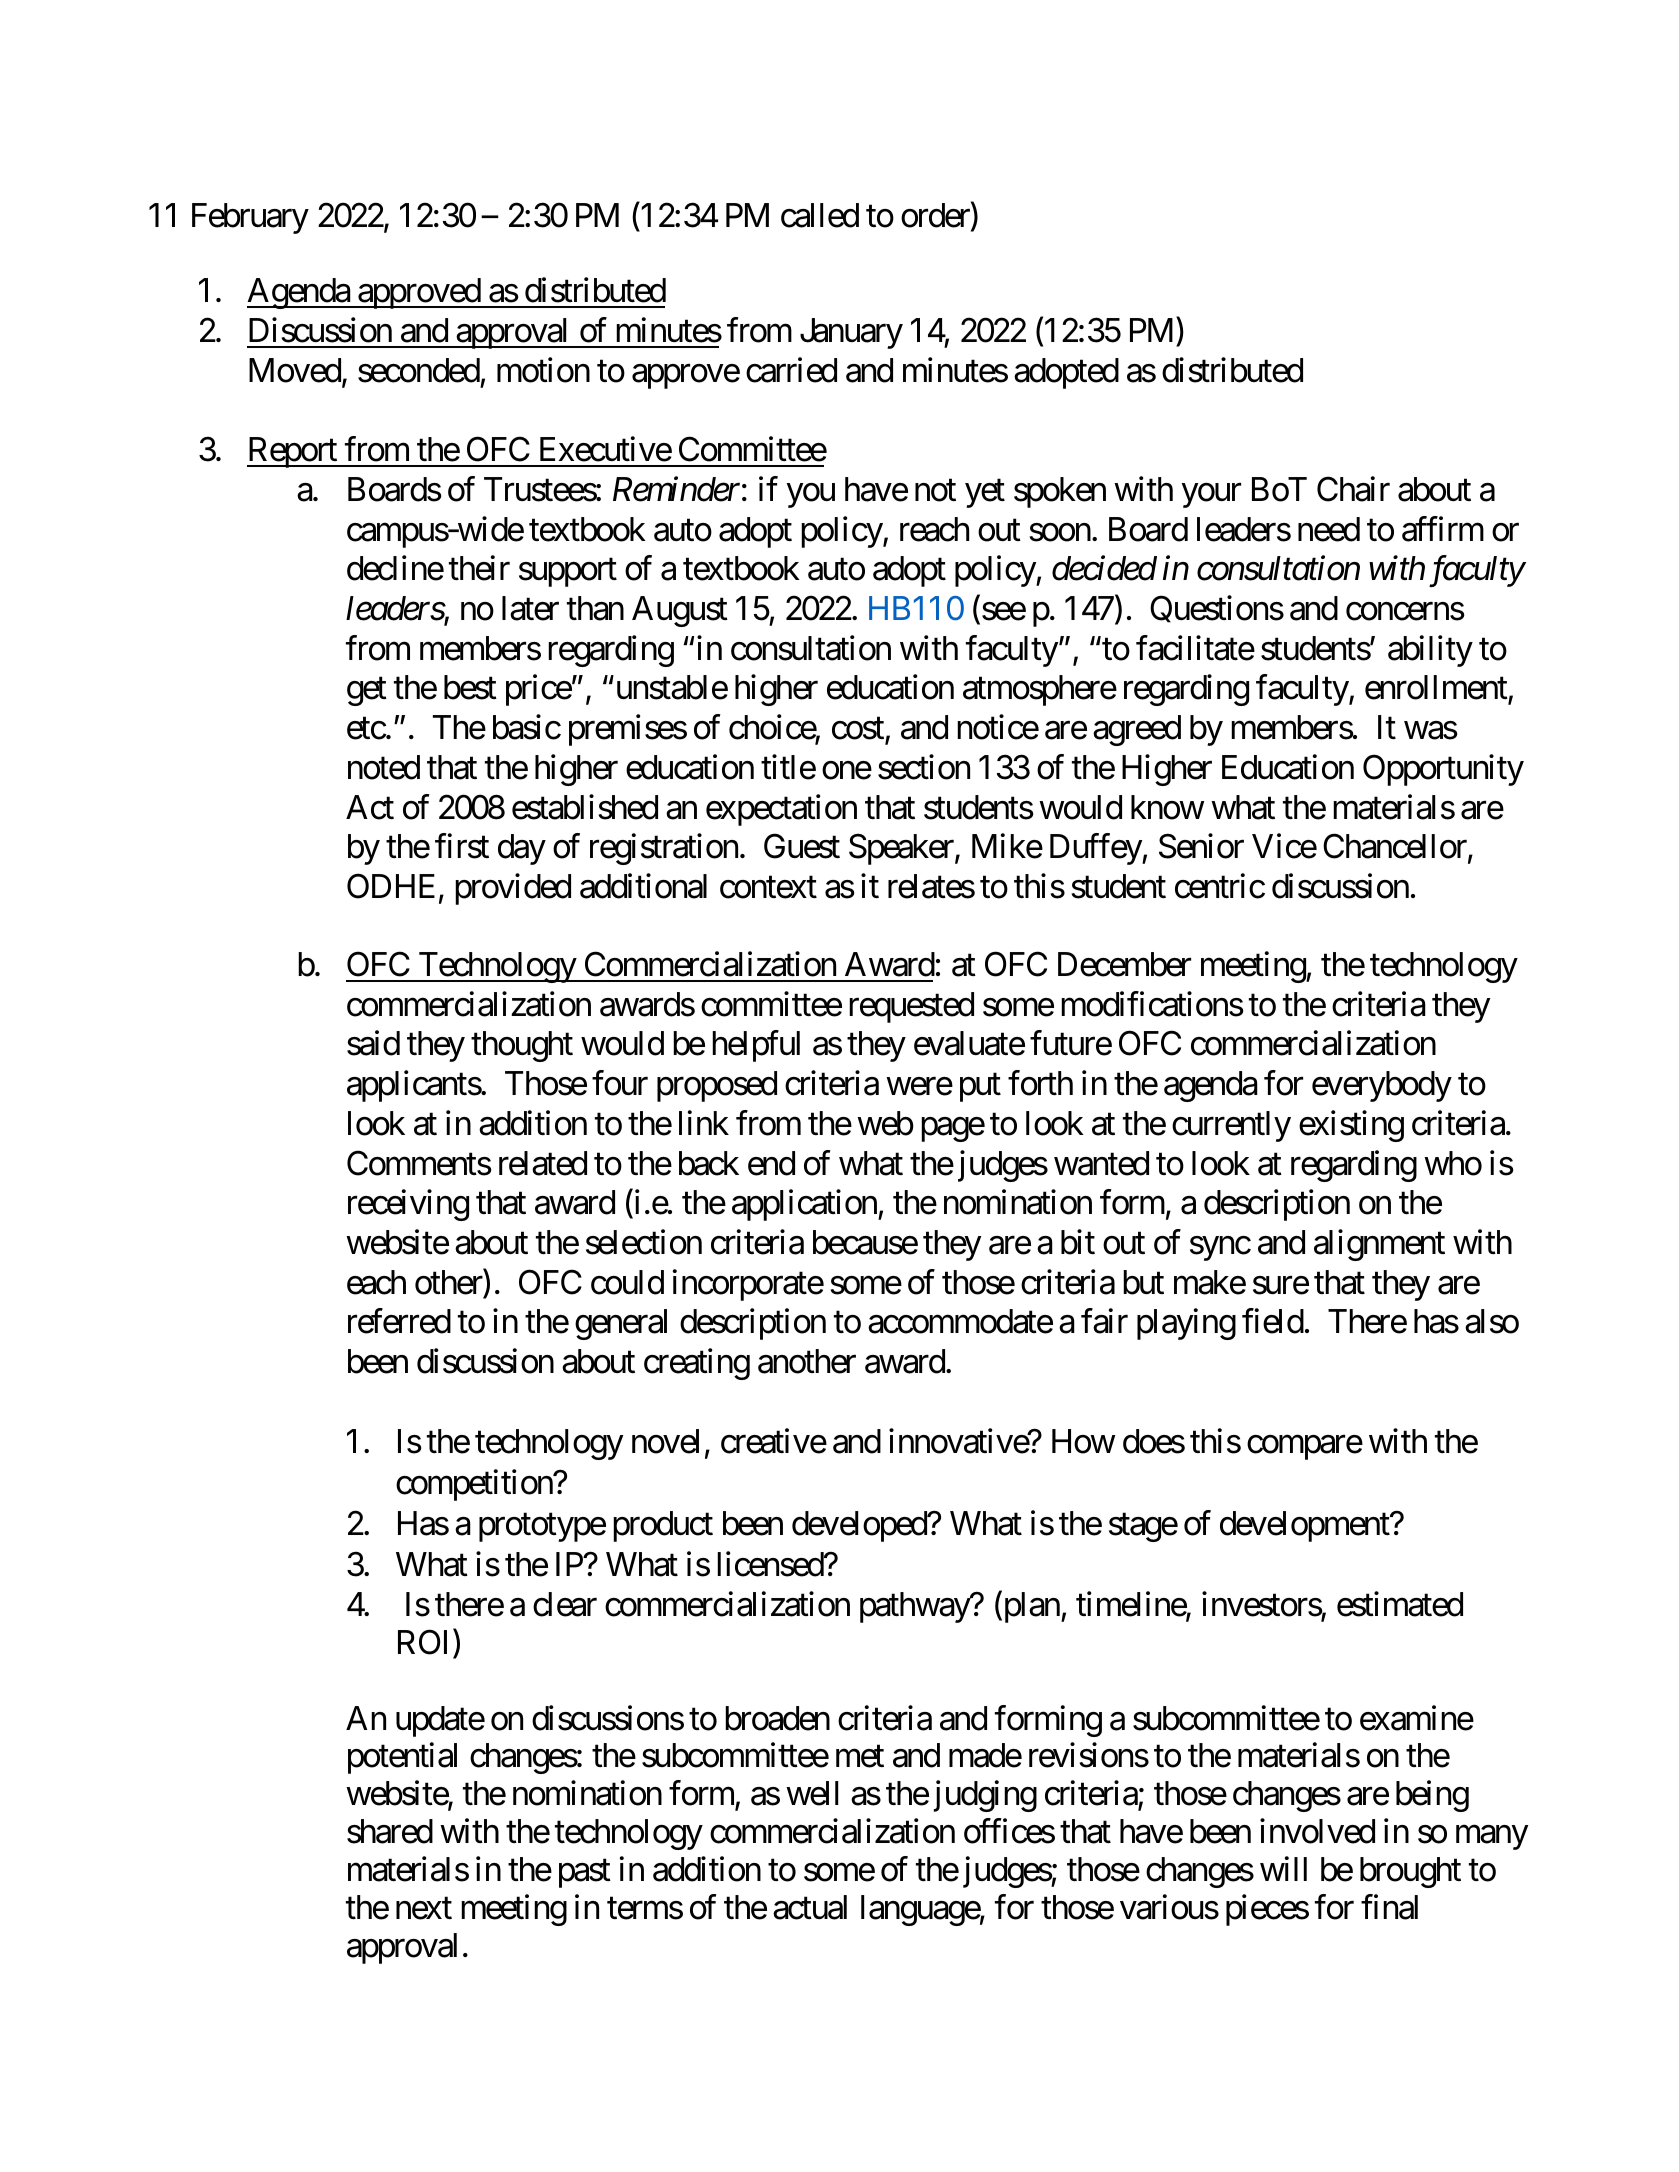 The height and width of the page is (2172, 1679). I want to click on referred, so click(399, 1321).
